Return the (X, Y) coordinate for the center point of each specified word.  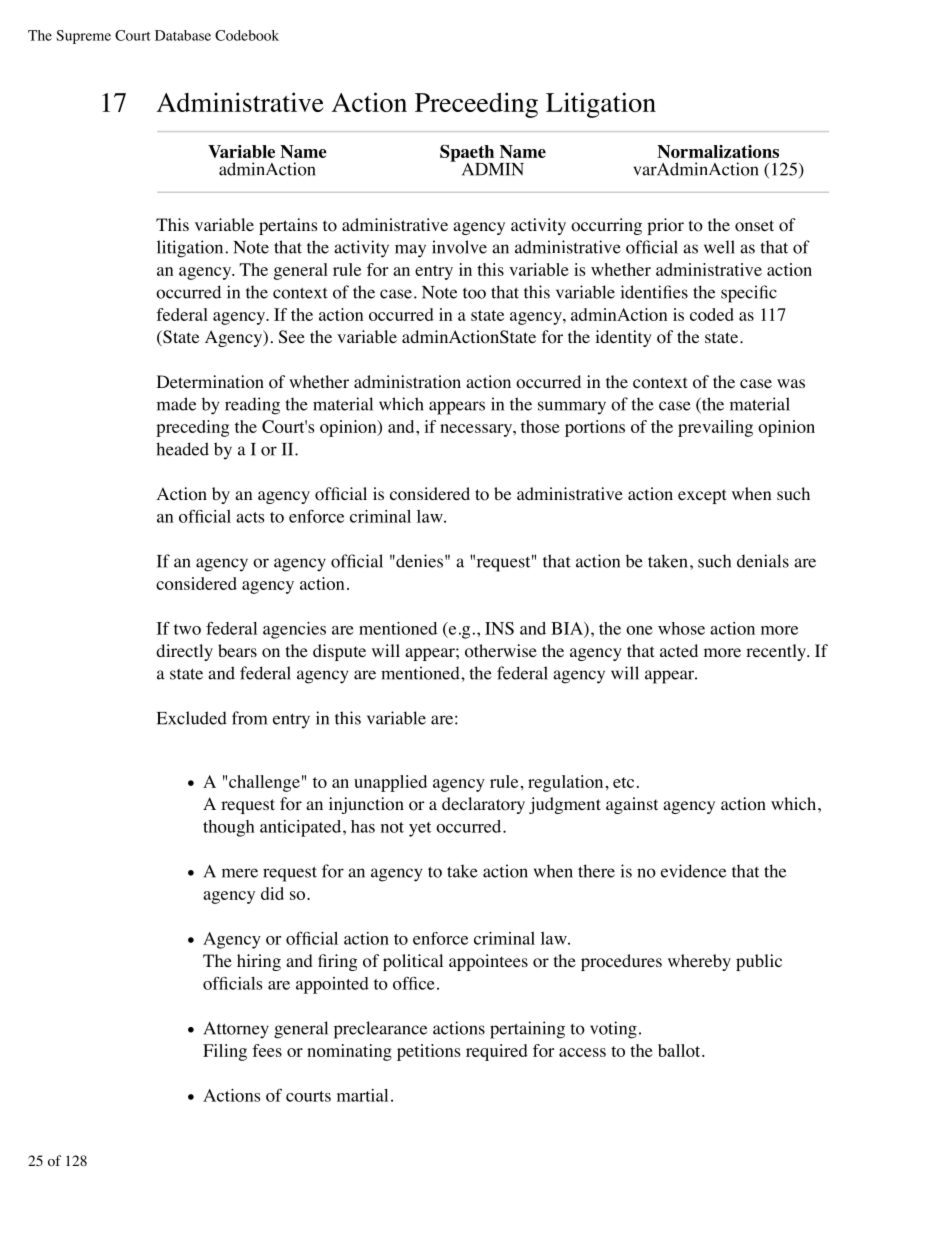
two (187, 629)
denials (763, 561)
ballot (680, 1050)
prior (665, 226)
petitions (429, 1052)
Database (183, 35)
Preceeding (476, 105)
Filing (225, 1052)
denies (418, 561)
